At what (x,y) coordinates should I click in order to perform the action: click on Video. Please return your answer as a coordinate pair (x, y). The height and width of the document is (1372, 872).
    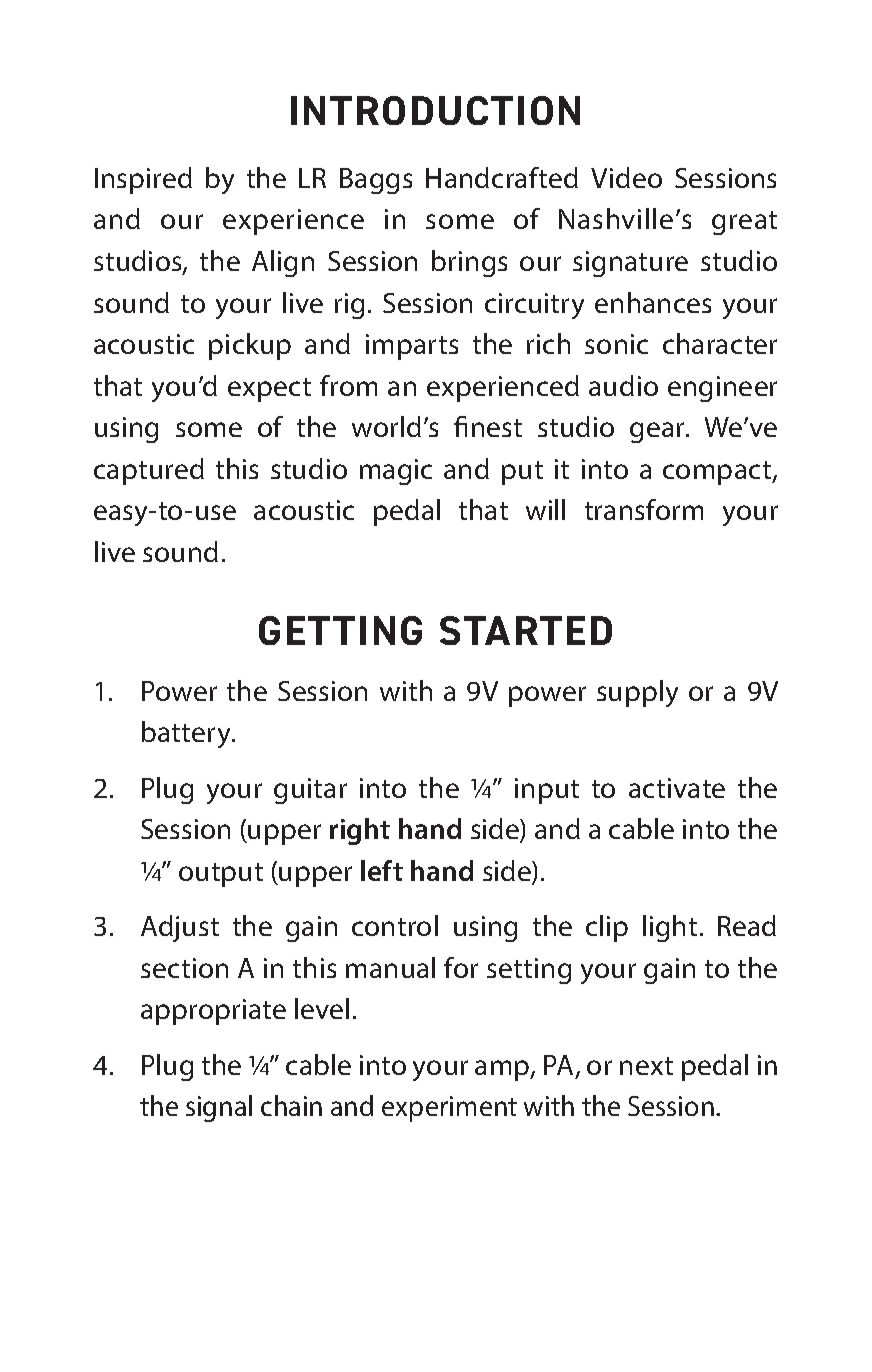
    Looking at the image, I should click on (626, 177).
